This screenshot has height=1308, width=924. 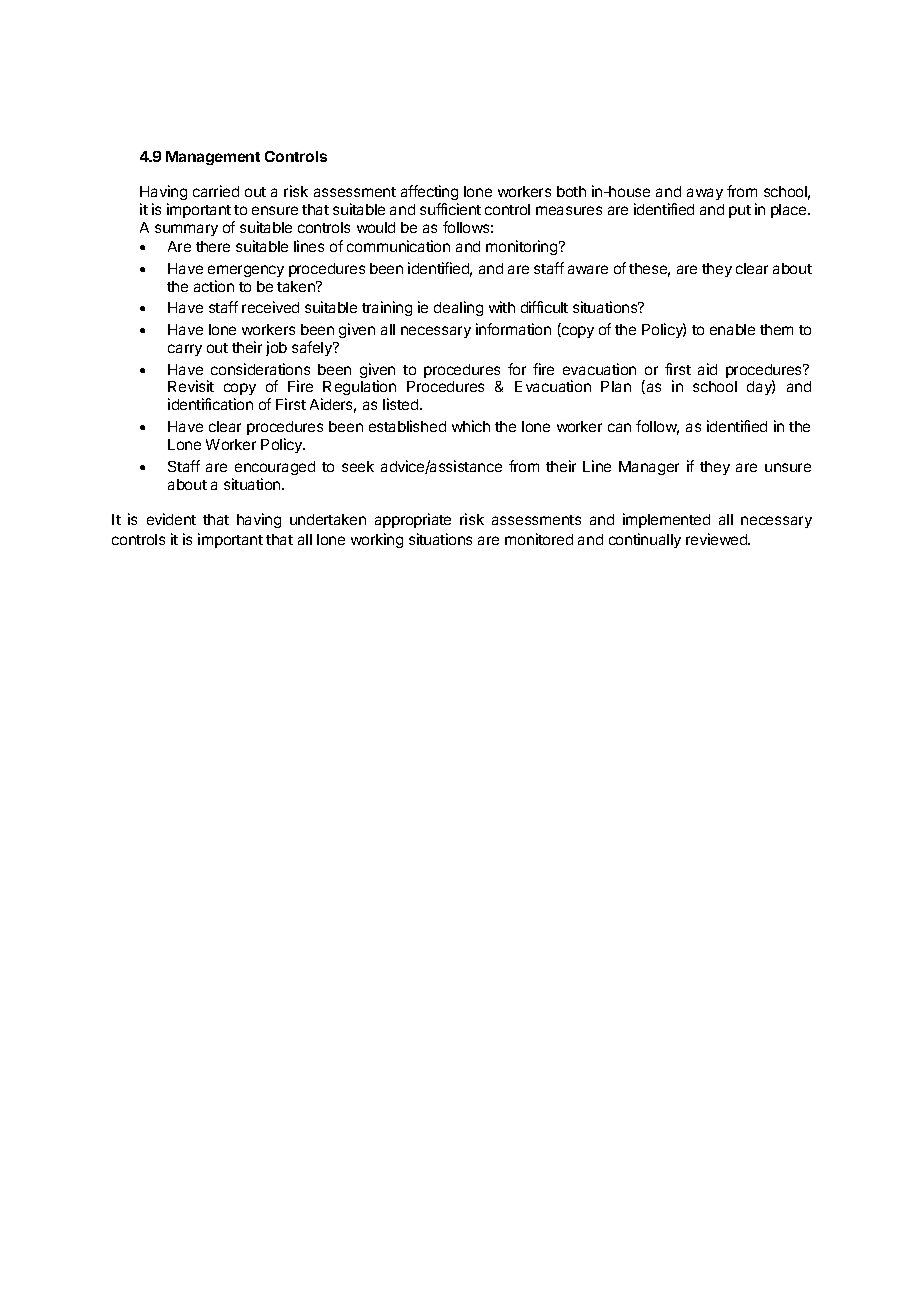 I want to click on emergency, so click(x=246, y=271).
